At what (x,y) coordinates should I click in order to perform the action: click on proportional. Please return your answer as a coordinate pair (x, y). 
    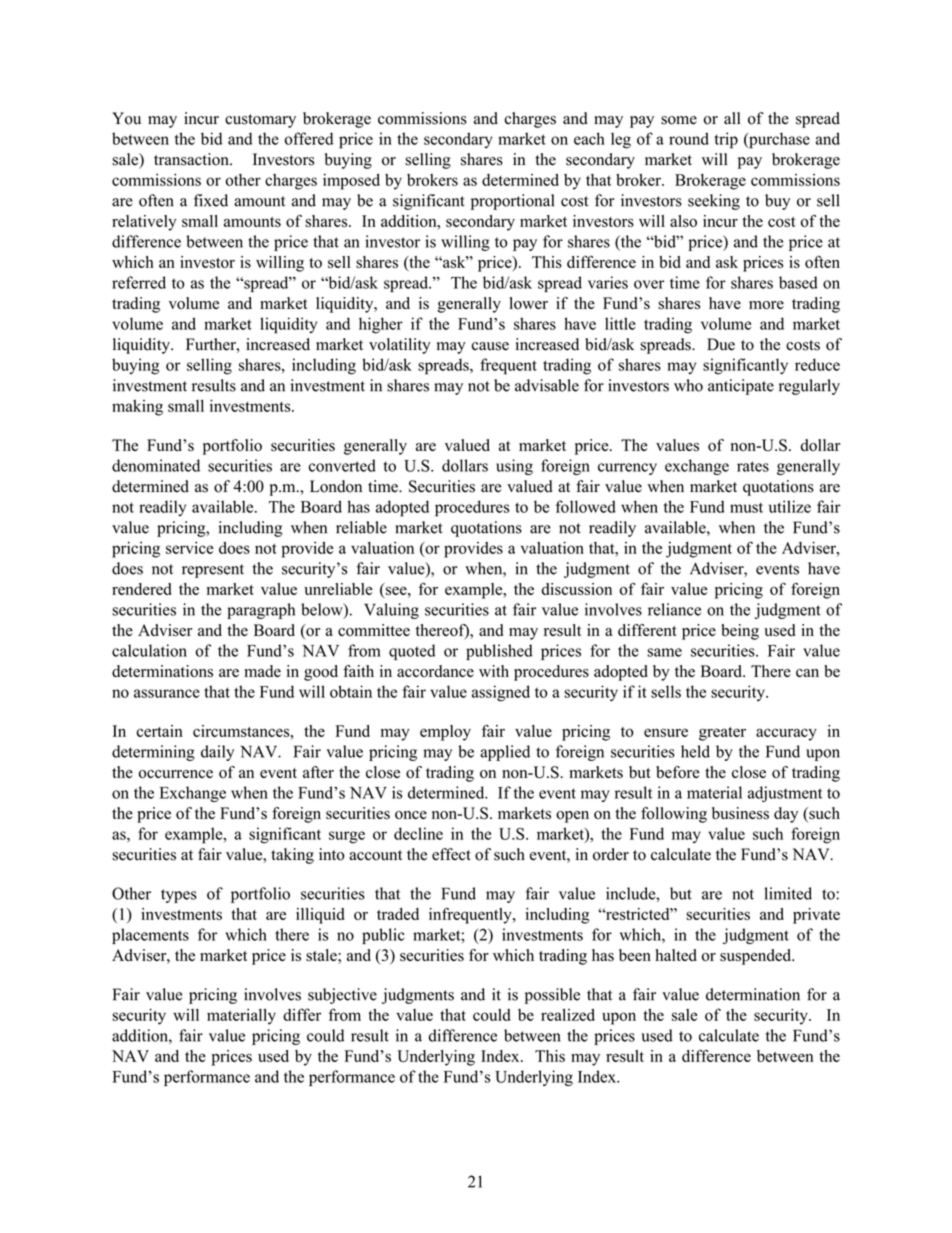
    Looking at the image, I should click on (512, 202).
